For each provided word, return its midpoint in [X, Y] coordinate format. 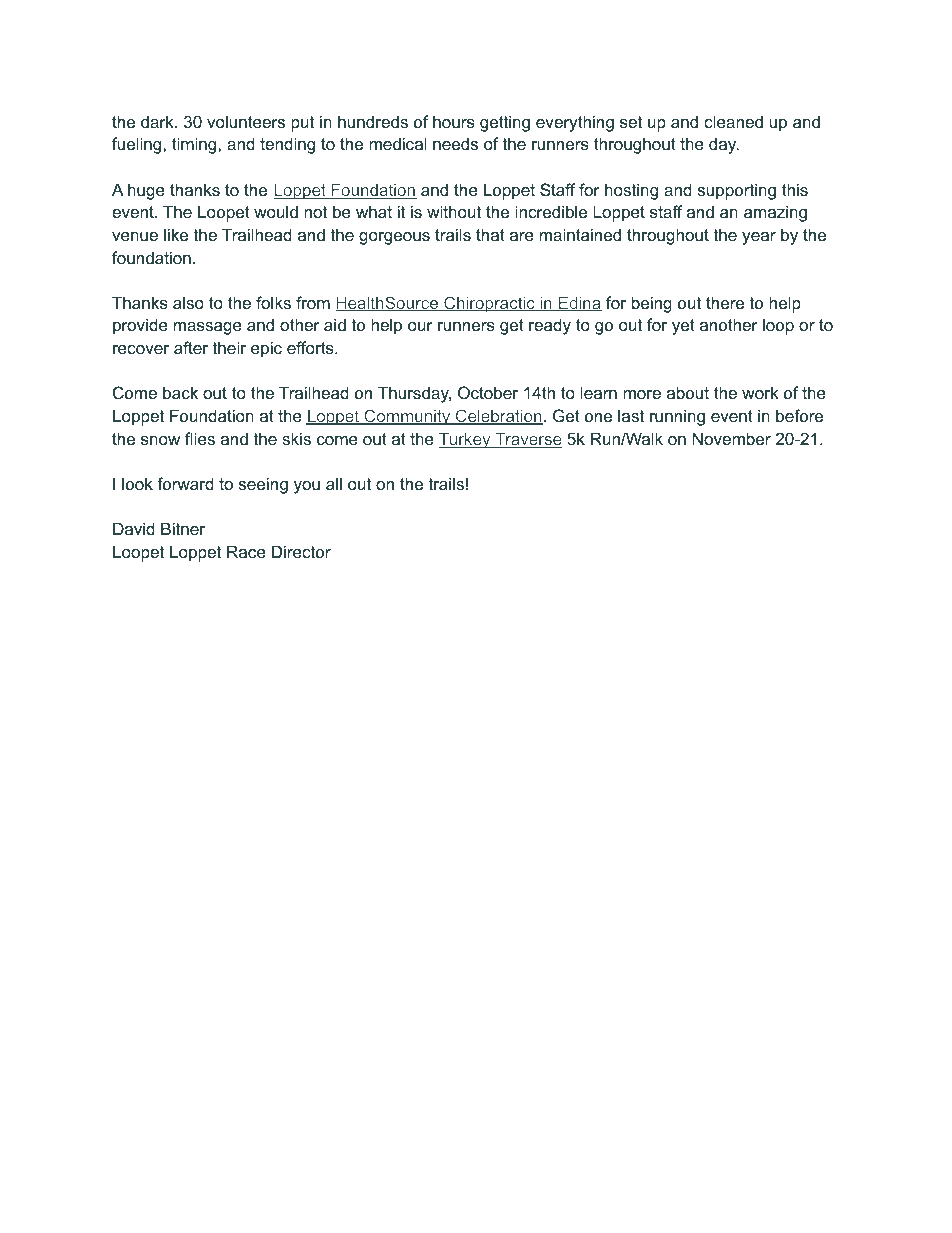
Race [246, 551]
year [759, 238]
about [688, 392]
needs [455, 143]
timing [195, 145]
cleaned [733, 121]
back [180, 392]
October [488, 392]
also [188, 302]
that [490, 234]
